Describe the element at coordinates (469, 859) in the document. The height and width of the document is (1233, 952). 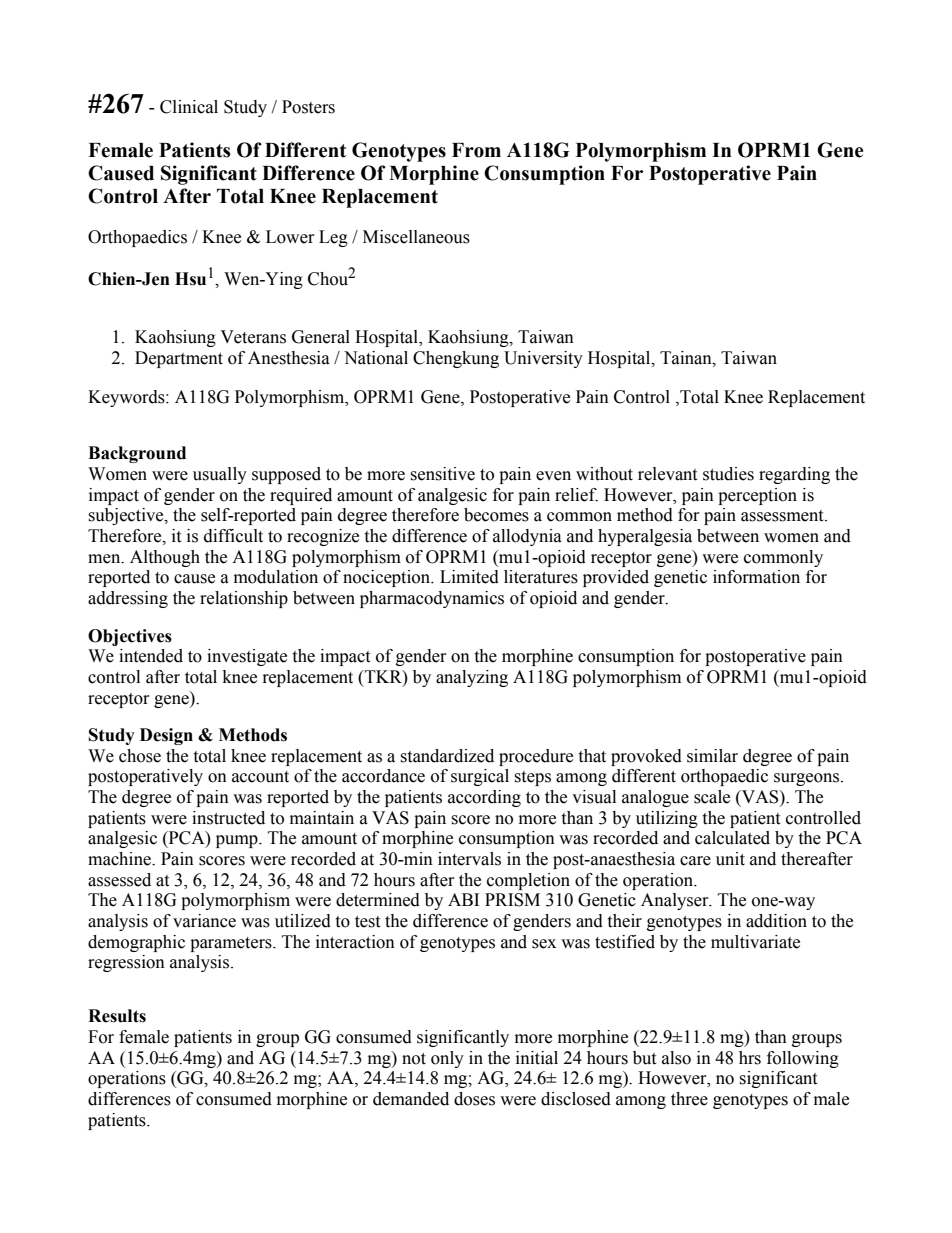
I see `intervals` at that location.
